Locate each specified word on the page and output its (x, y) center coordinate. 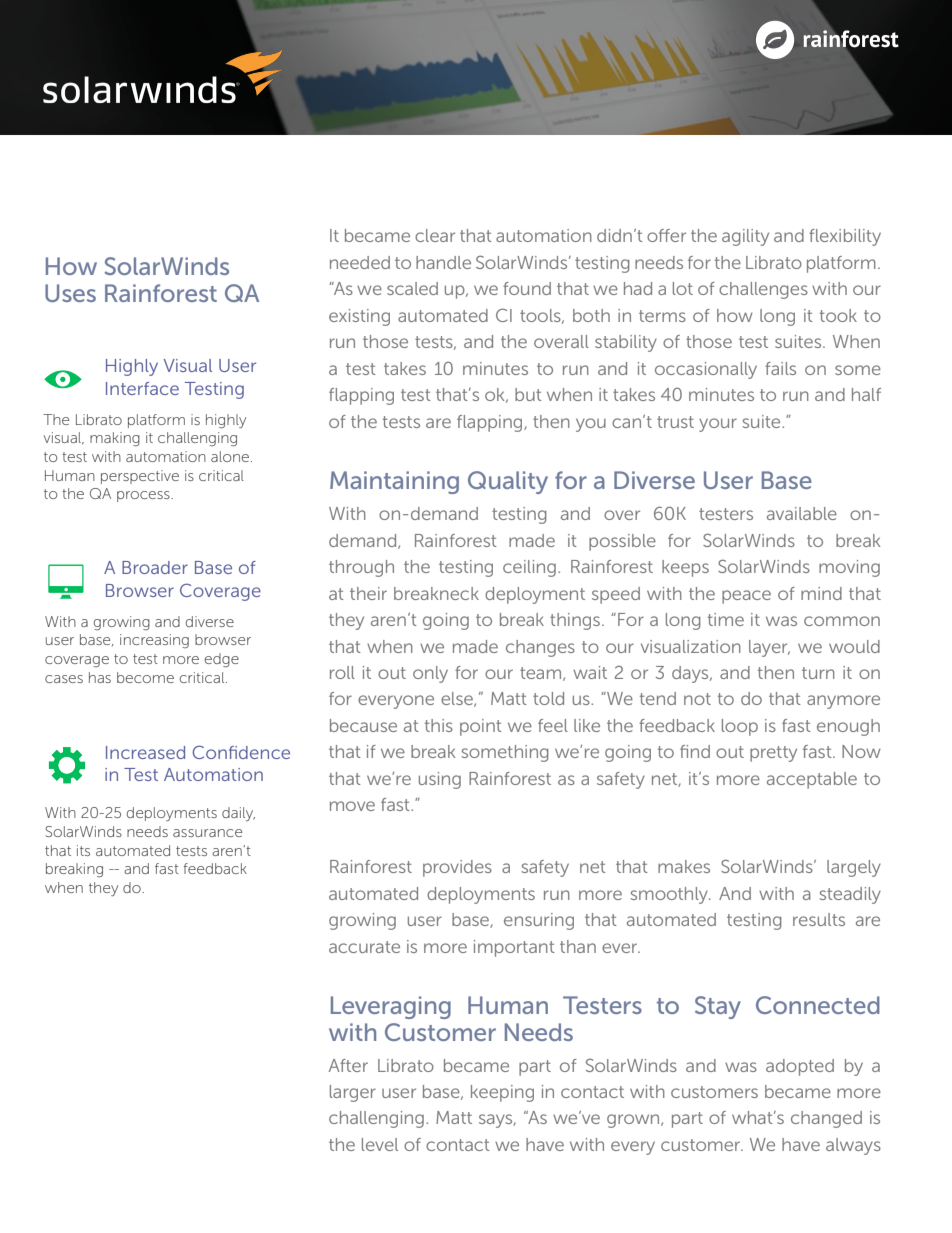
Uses (70, 293)
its (83, 850)
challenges (763, 290)
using (440, 780)
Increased (145, 752)
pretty (773, 754)
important (514, 948)
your (718, 425)
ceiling (529, 568)
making (115, 439)
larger (353, 1093)
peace (746, 597)
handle (443, 262)
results (819, 919)
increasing (154, 641)
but (528, 394)
